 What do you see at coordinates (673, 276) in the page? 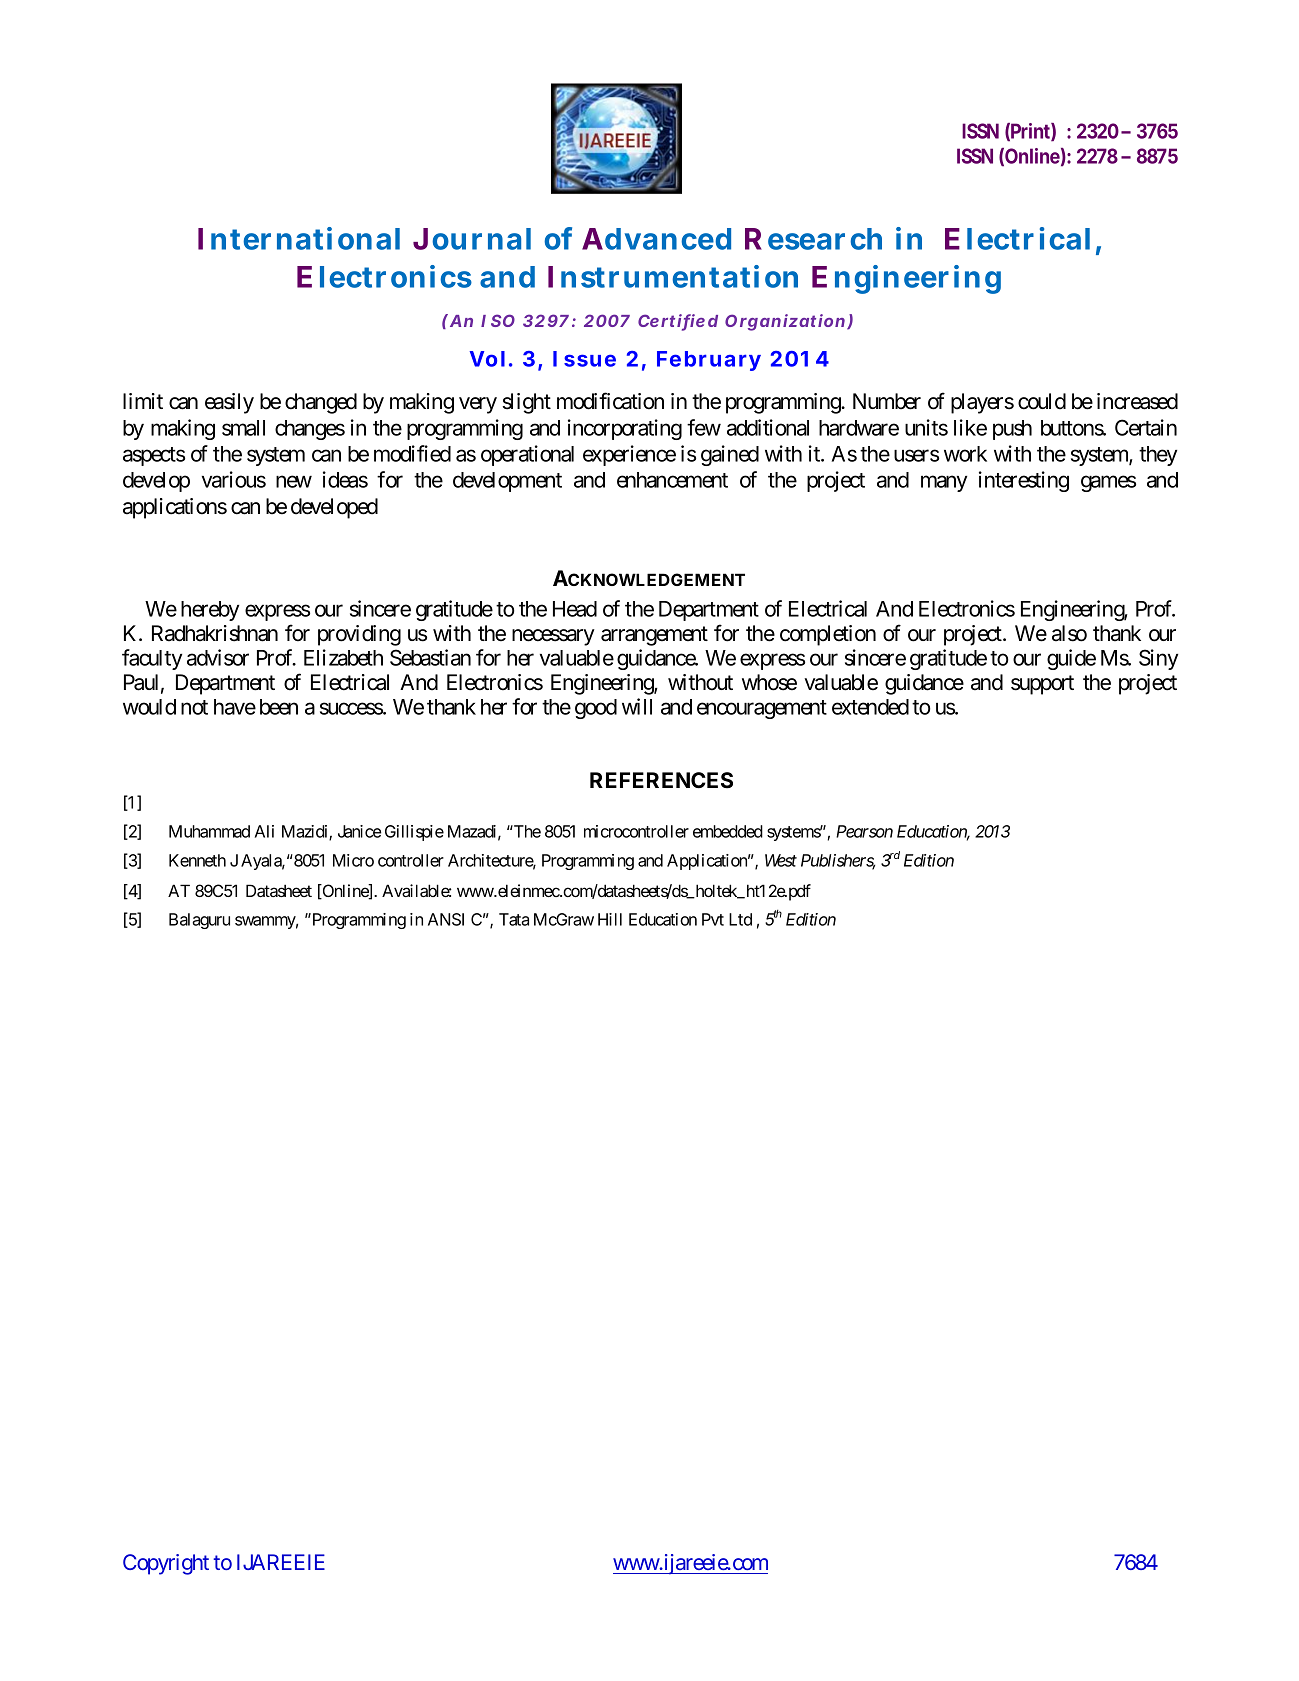
I see `Instrumentation` at bounding box center [673, 276].
